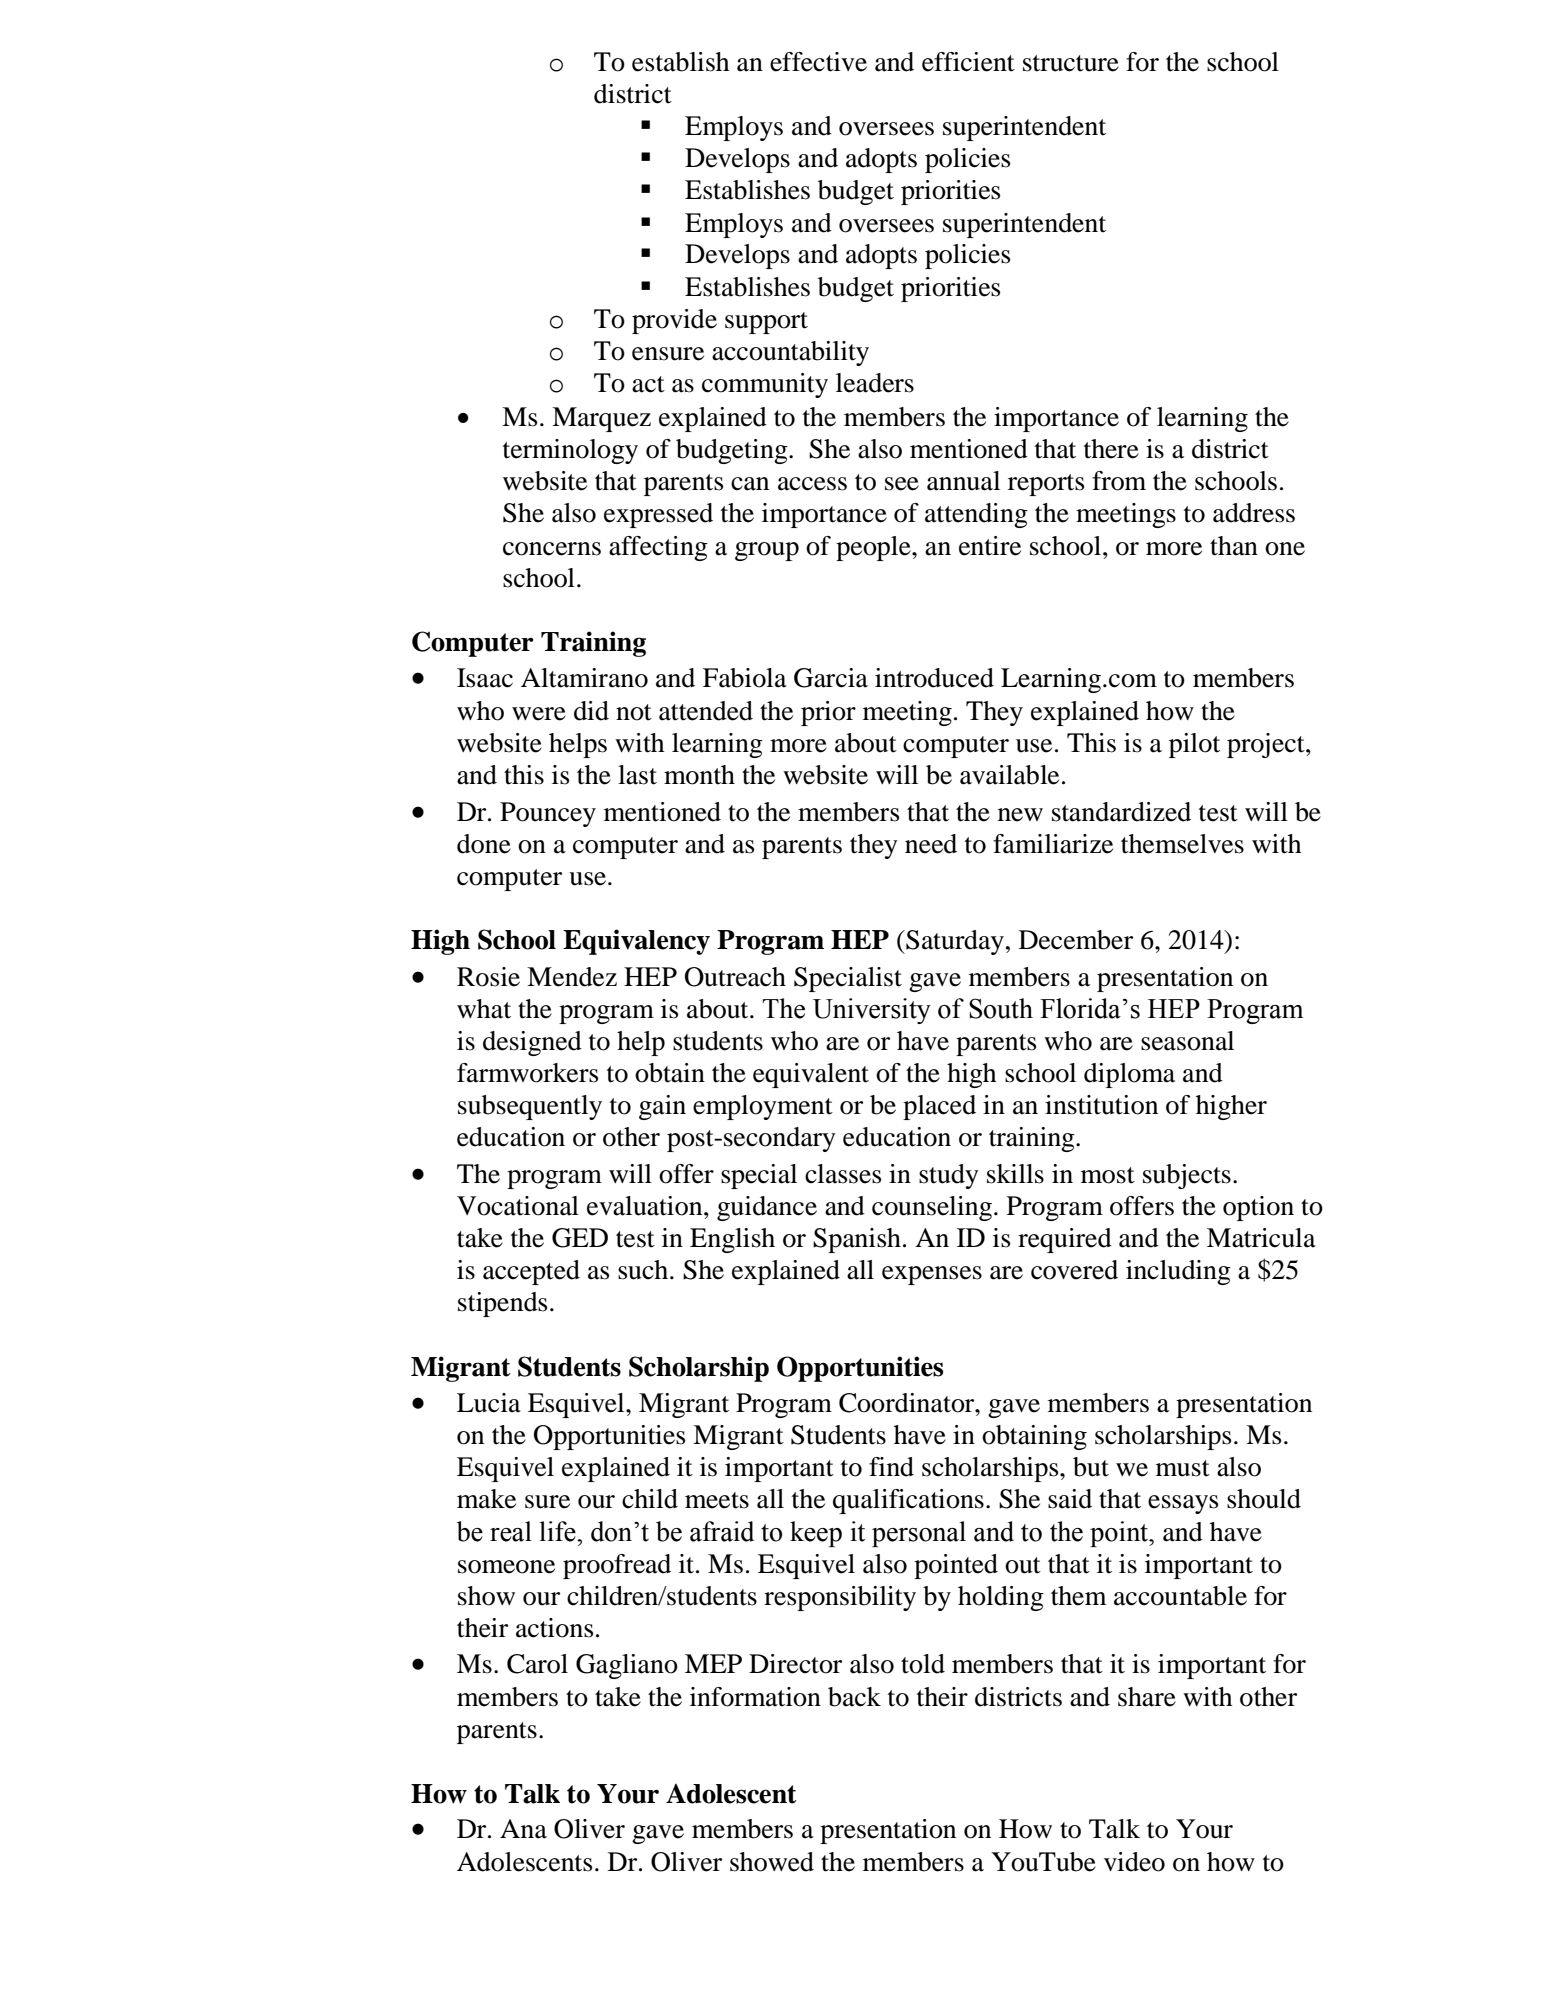  I want to click on Ana, so click(523, 1829).
